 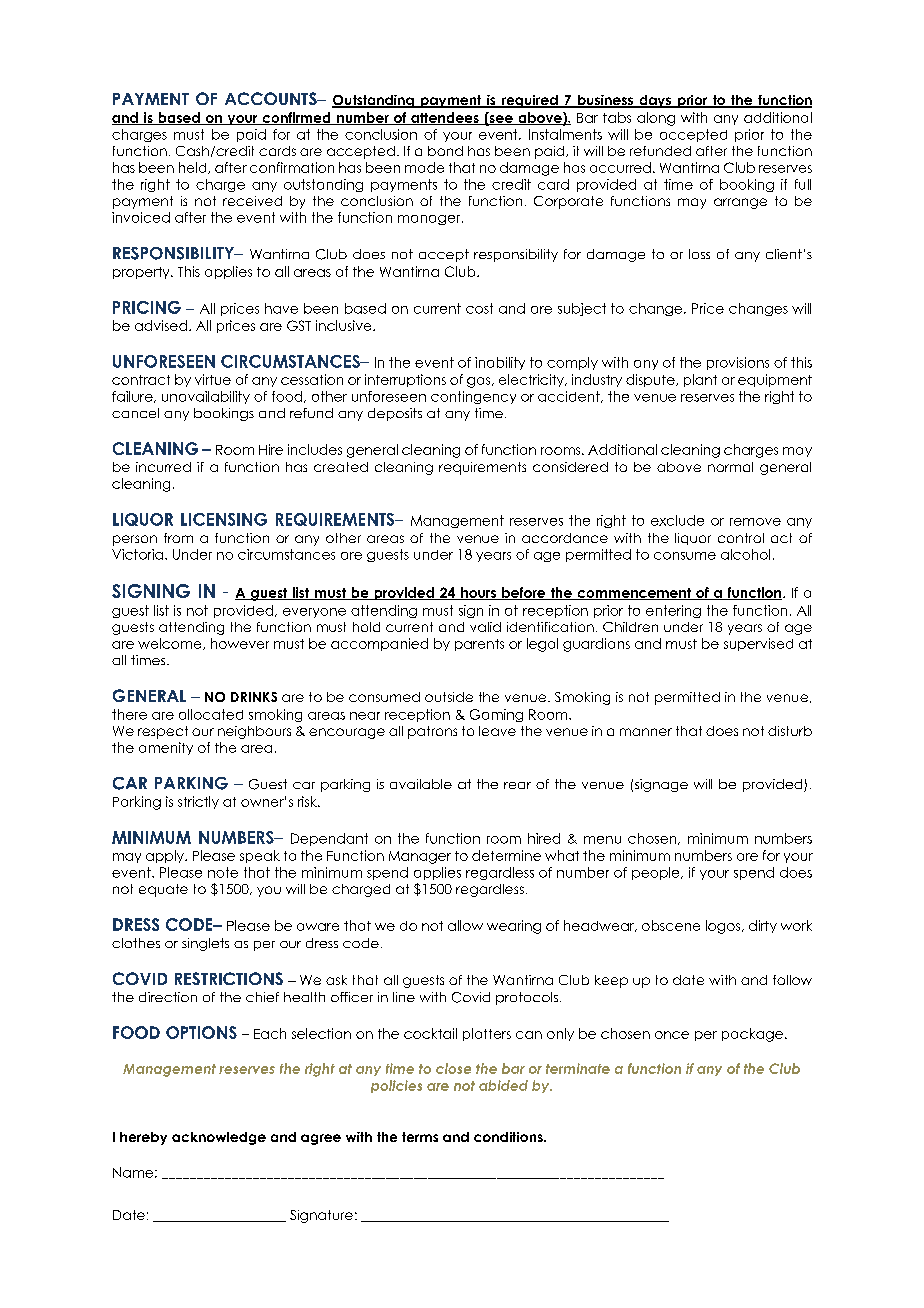 I want to click on abided, so click(x=503, y=1085).
